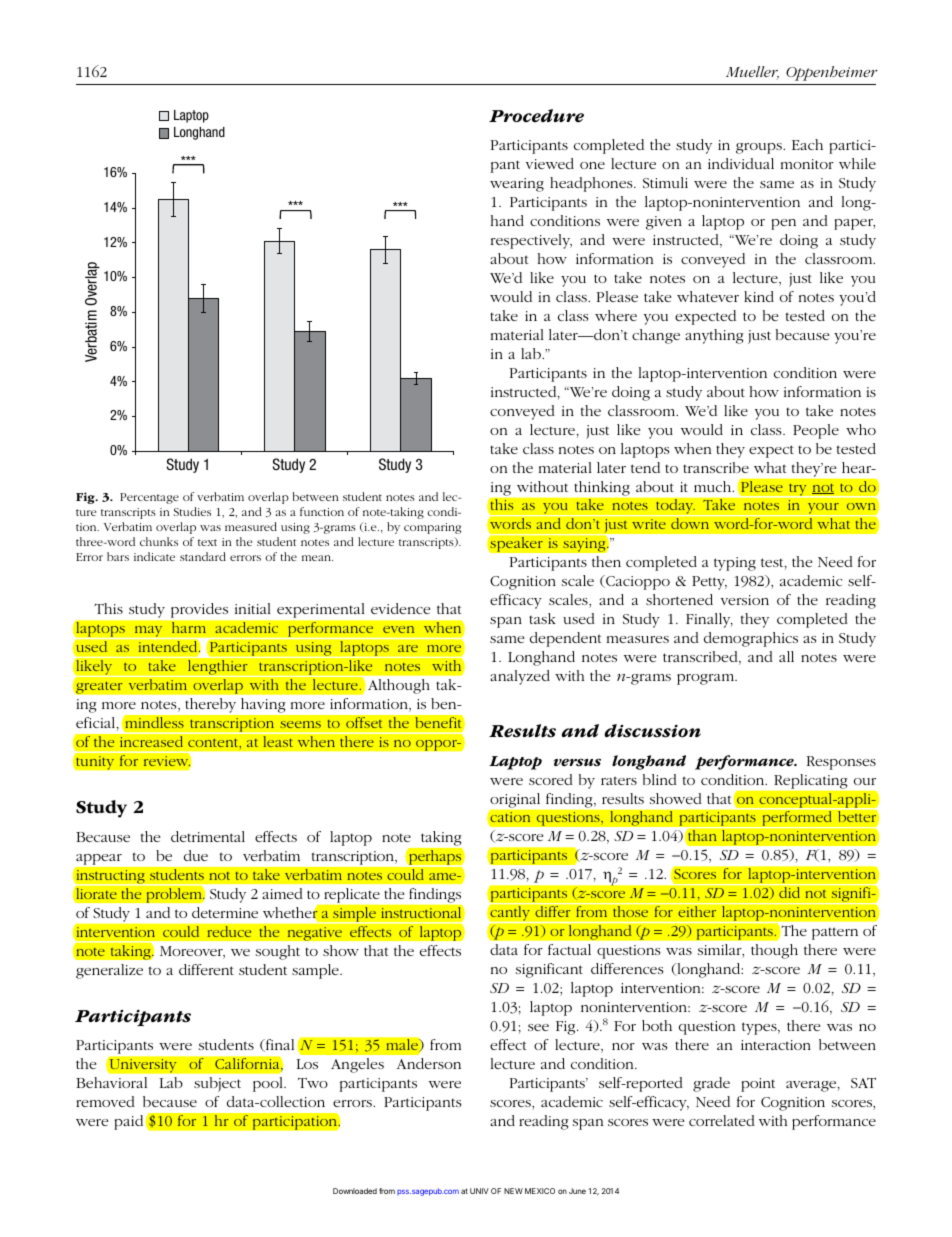 This screenshot has height=1237, width=952. Describe the element at coordinates (128, 1122) in the screenshot. I see `paid` at that location.
